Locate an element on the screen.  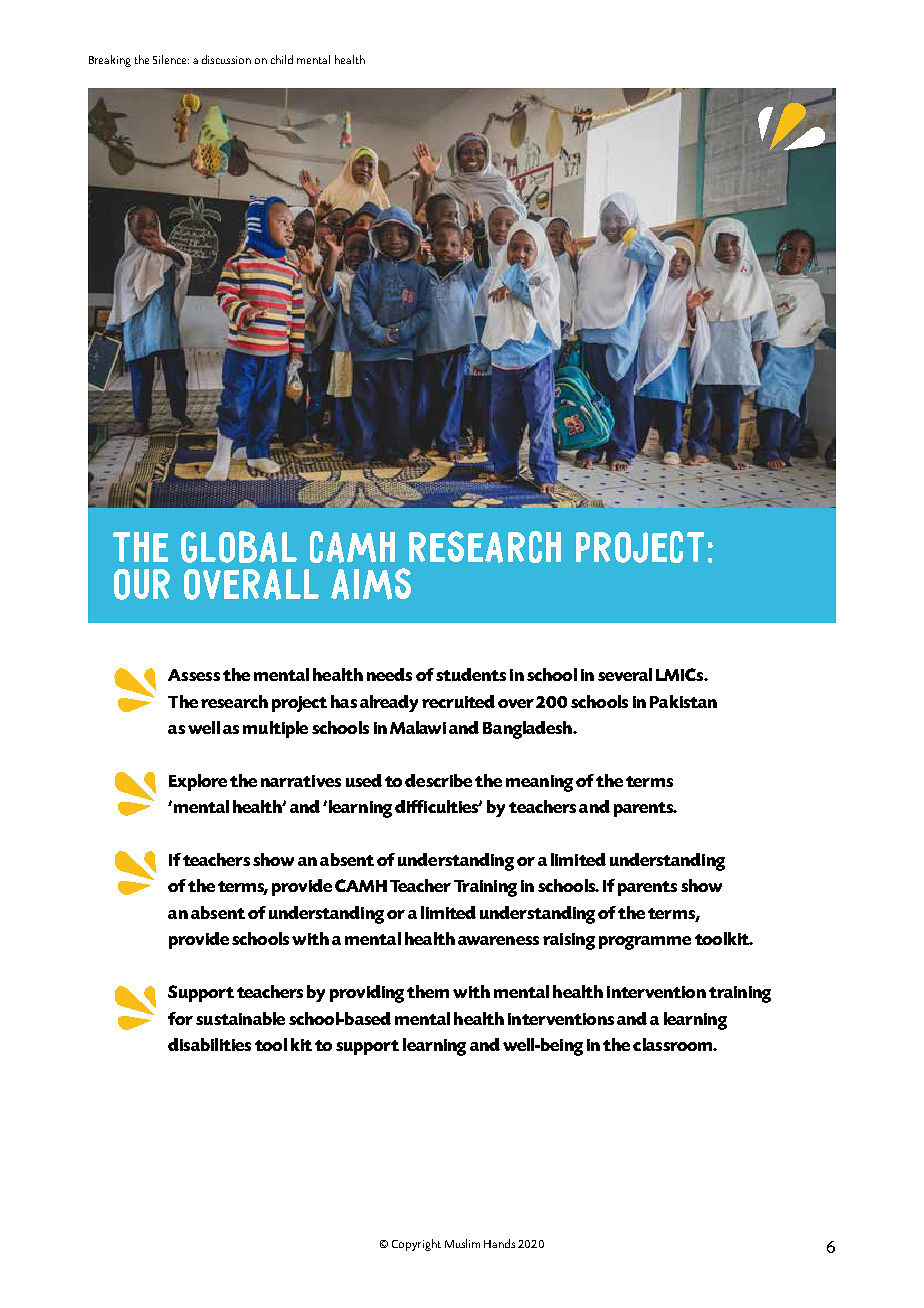
Assess is located at coordinates (194, 675).
